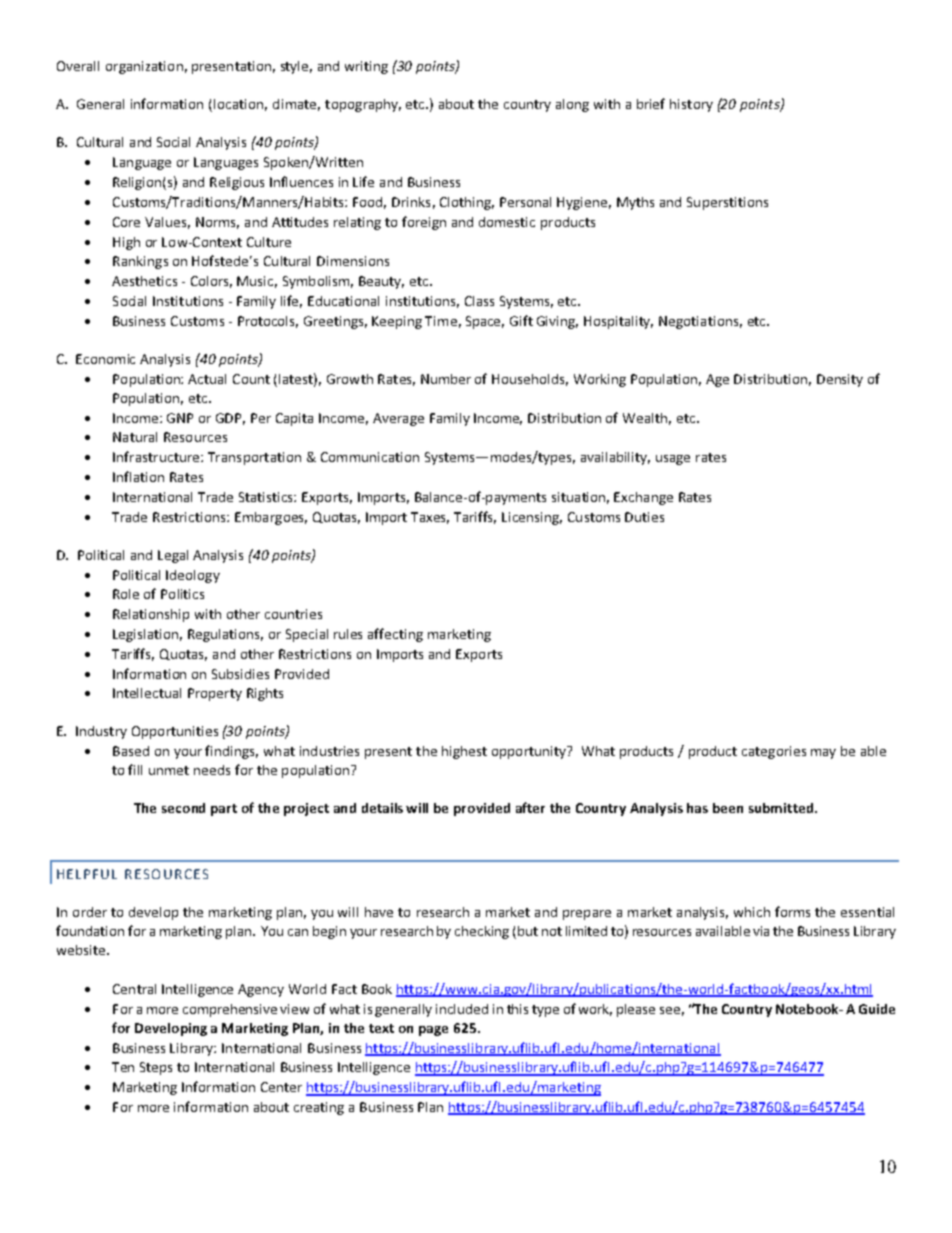 The width and height of the document is (952, 1233). What do you see at coordinates (774, 752) in the document?
I see `categories` at bounding box center [774, 752].
